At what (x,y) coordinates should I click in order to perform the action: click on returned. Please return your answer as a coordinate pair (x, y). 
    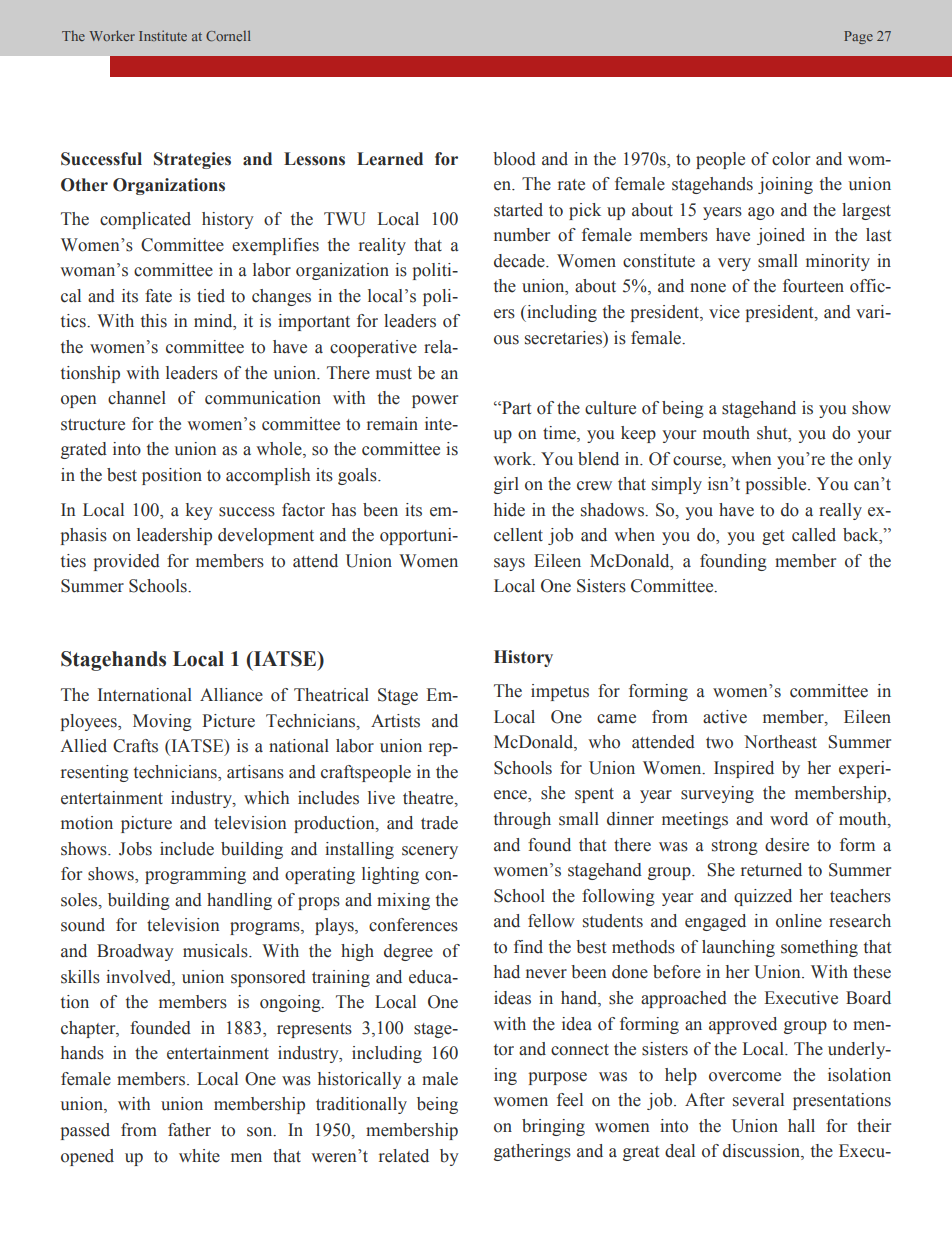
    Looking at the image, I should click on (771, 870).
